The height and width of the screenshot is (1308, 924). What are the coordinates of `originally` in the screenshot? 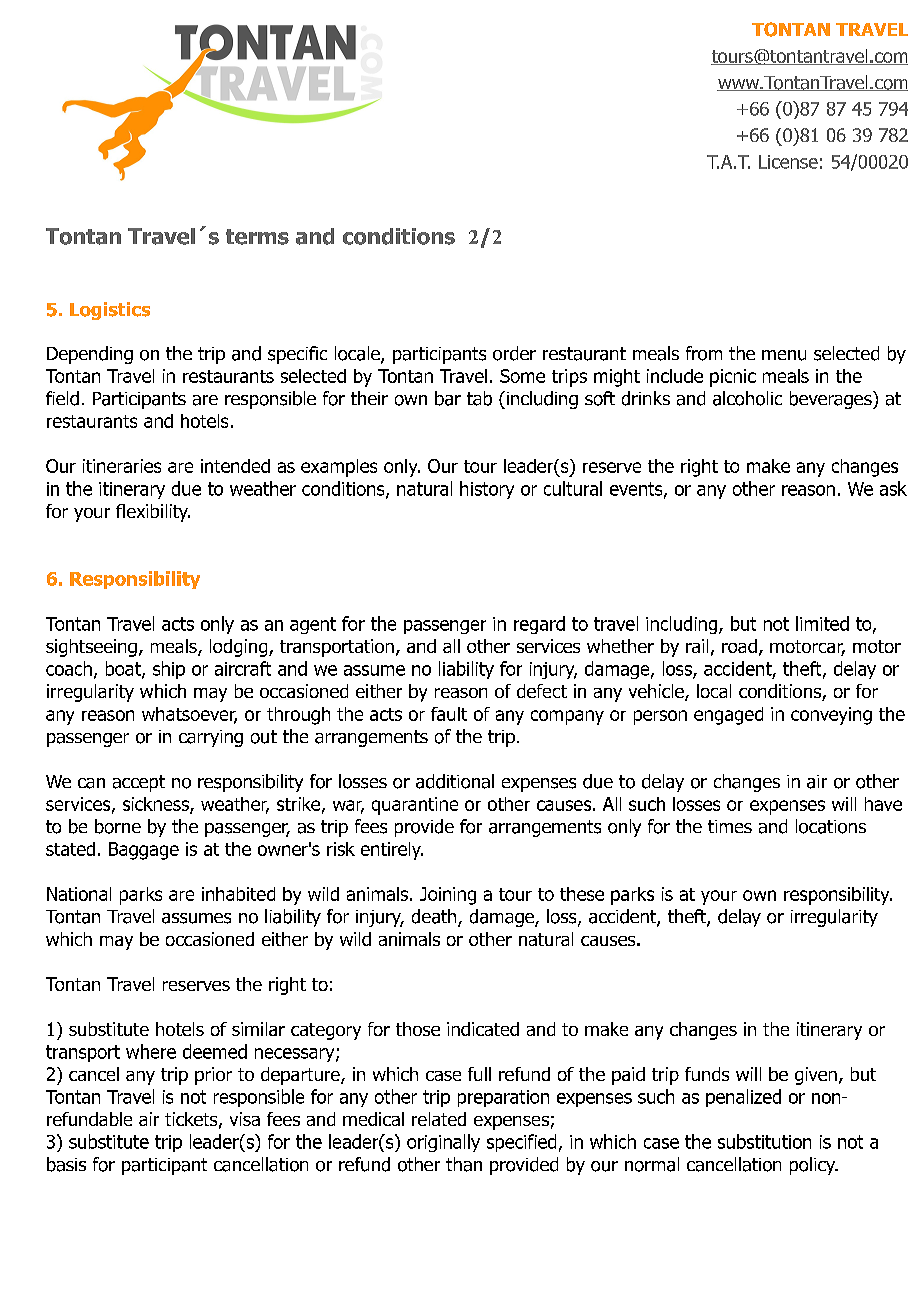 It's located at (443, 1143).
